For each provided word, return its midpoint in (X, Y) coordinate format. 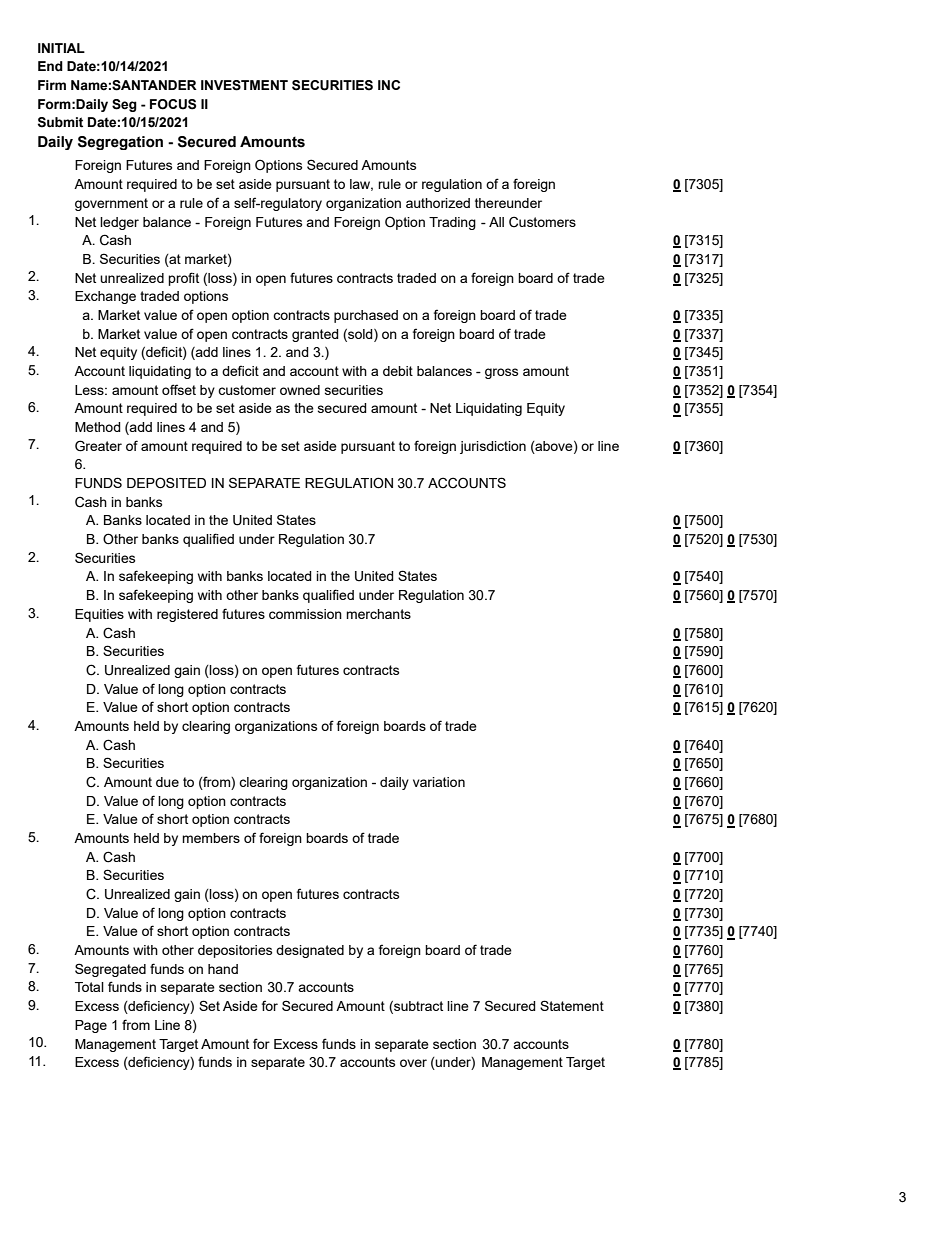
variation (439, 782)
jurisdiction (493, 447)
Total (89, 987)
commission (305, 614)
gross (501, 373)
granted (315, 335)
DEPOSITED (166, 483)
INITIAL (61, 48)
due (167, 782)
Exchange (105, 297)
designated (310, 951)
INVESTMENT (244, 85)
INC (389, 85)
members (211, 838)
